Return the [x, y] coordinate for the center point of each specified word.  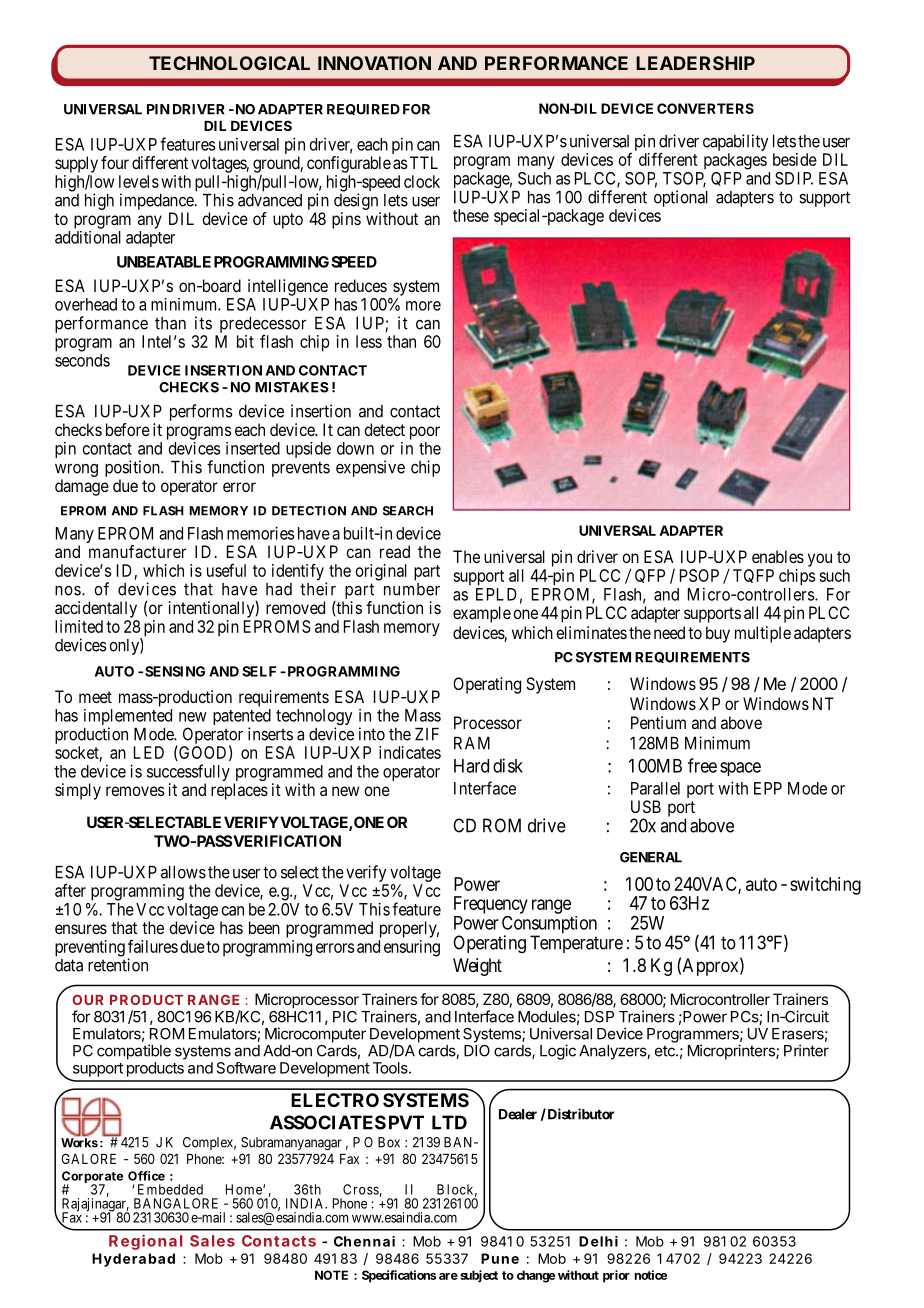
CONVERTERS [705, 108]
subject [479, 1276]
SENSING [175, 671]
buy [718, 634]
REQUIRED [363, 109]
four [115, 162]
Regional [145, 1242]
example [482, 614]
